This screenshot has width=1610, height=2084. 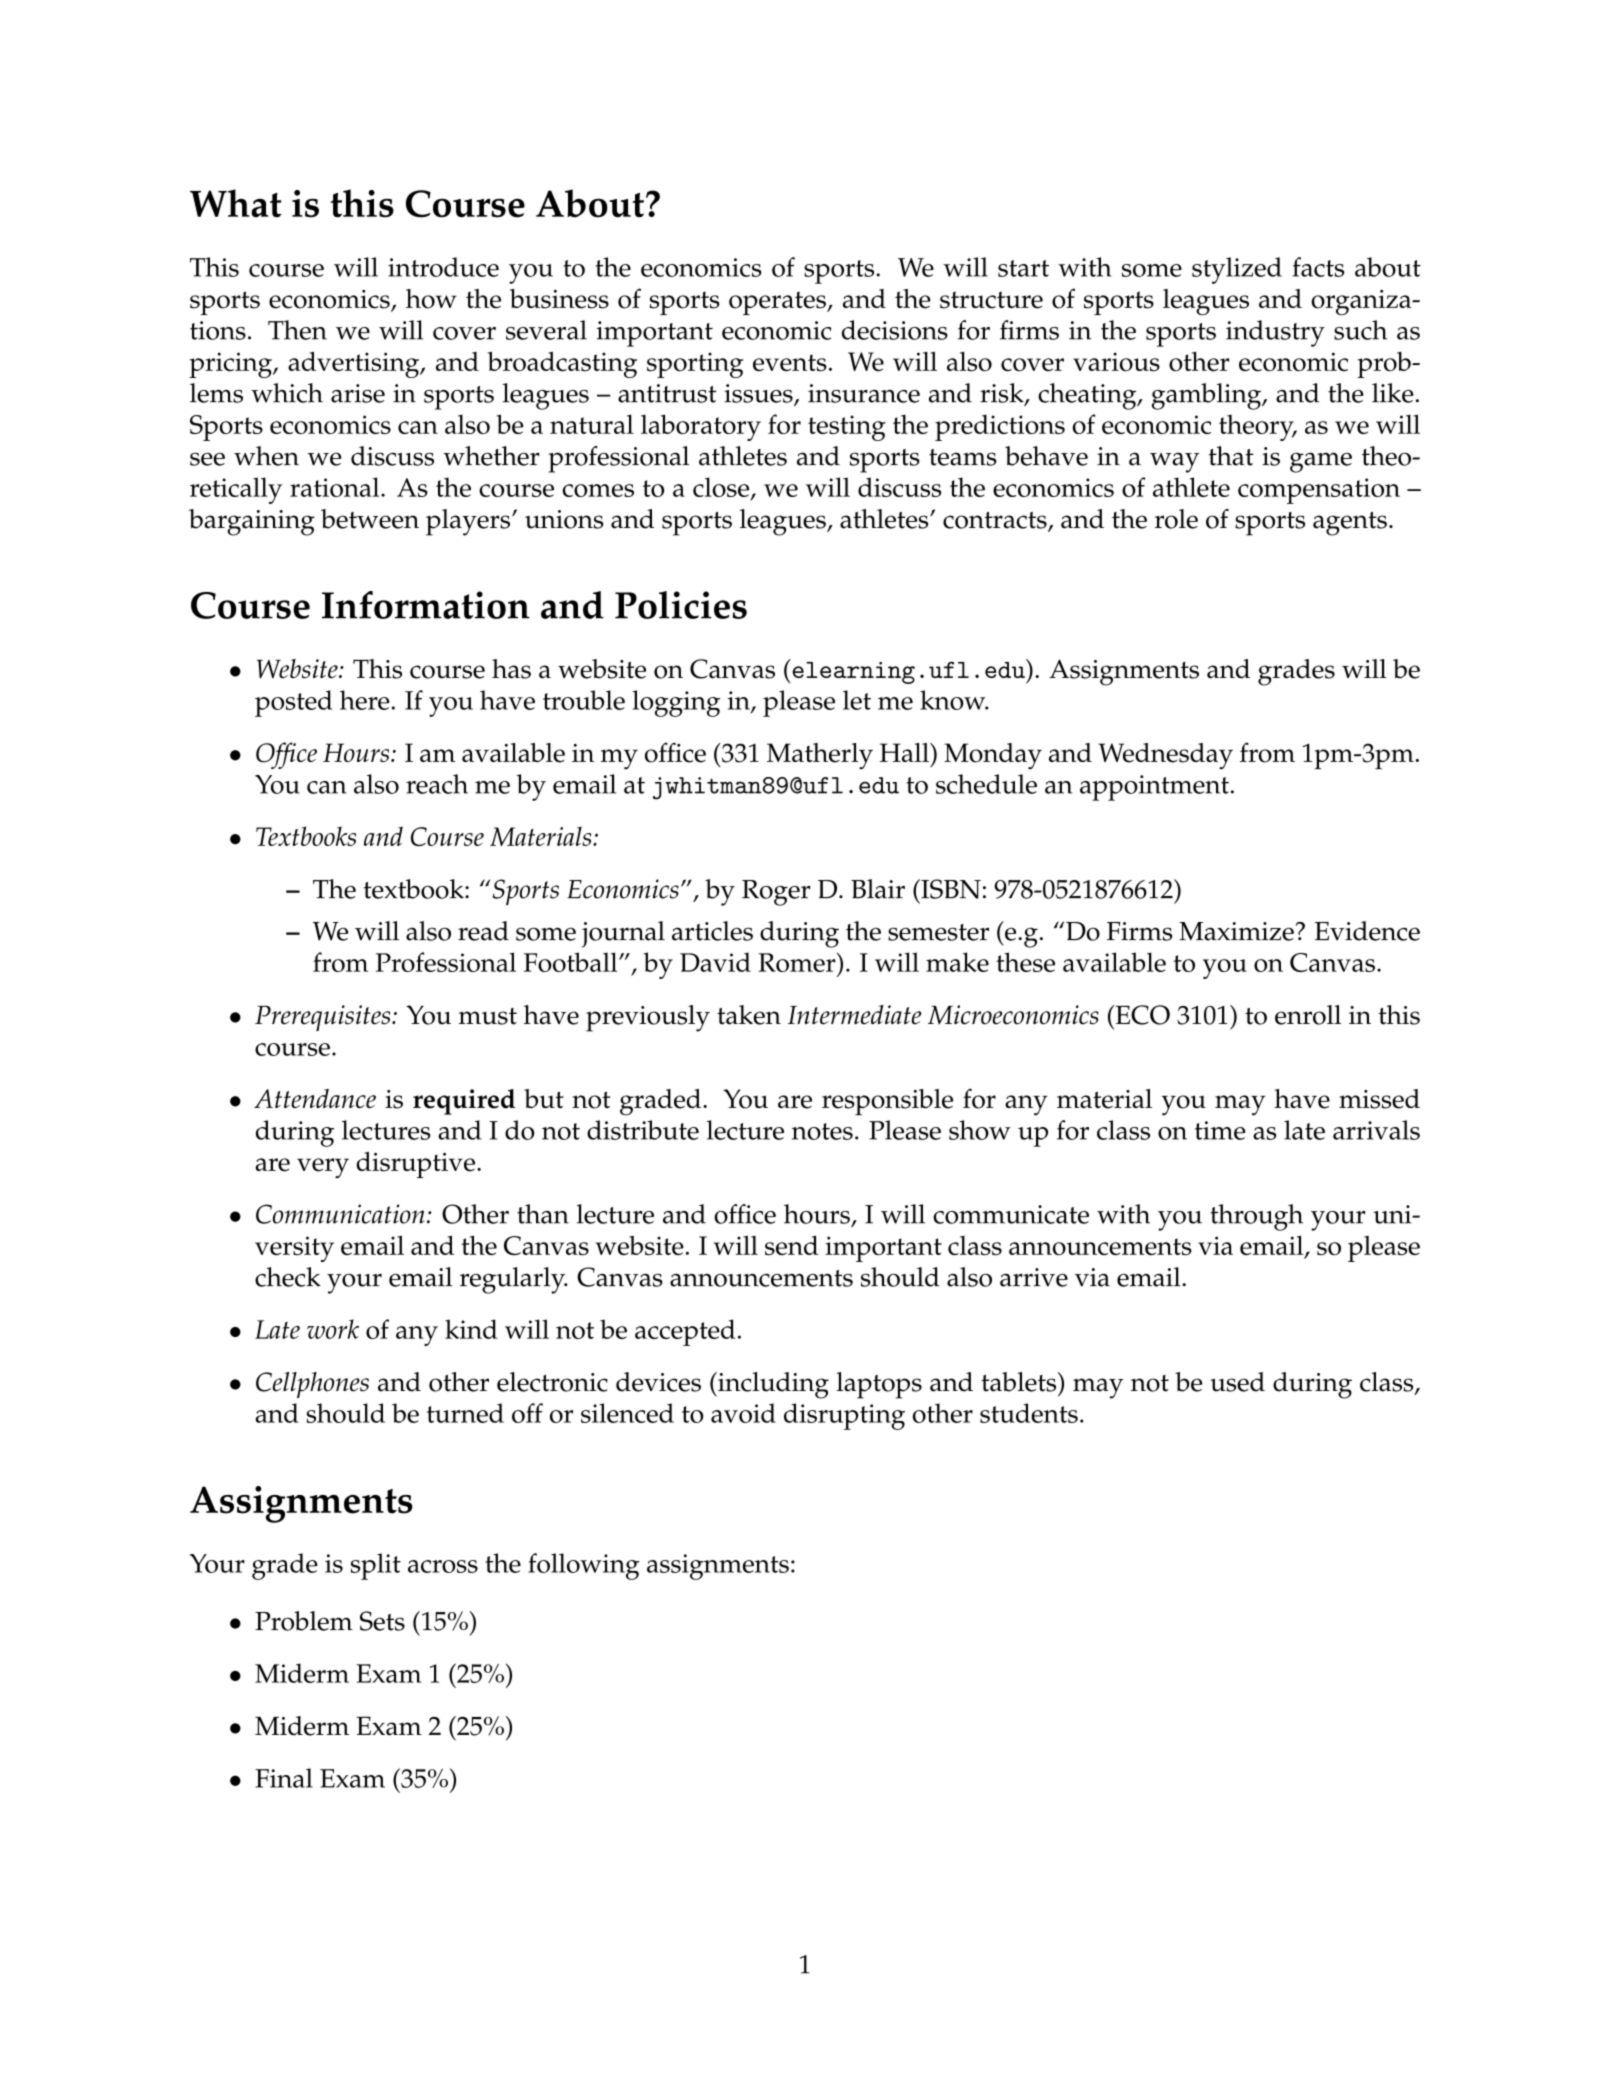 What do you see at coordinates (364, 700) in the screenshot?
I see `here` at bounding box center [364, 700].
